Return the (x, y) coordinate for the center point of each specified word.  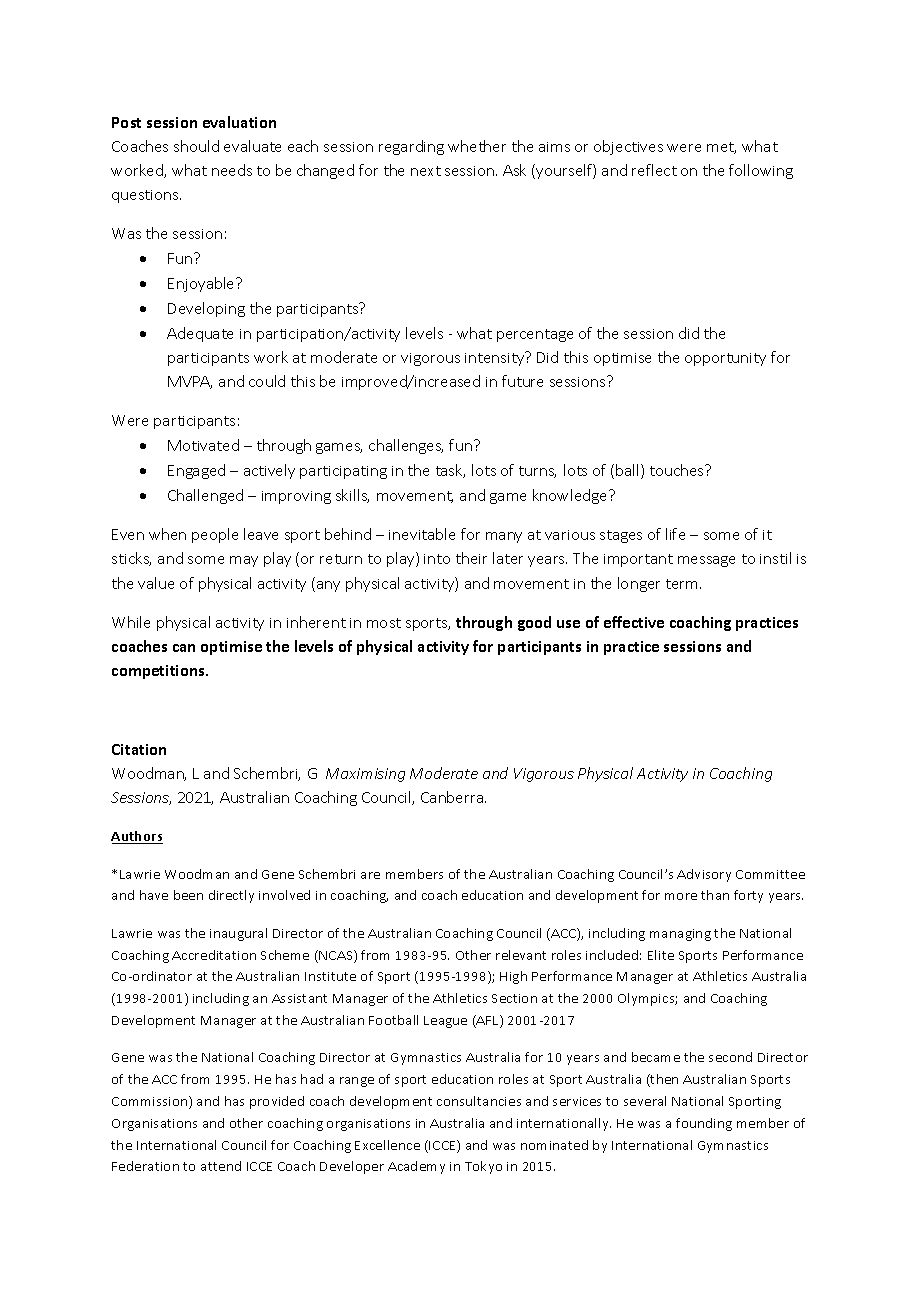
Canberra (453, 797)
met (721, 148)
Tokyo (483, 1167)
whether (477, 146)
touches (678, 470)
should (196, 146)
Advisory (704, 875)
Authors (137, 837)
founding (704, 1124)
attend (221, 1166)
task (450, 471)
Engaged (196, 471)
